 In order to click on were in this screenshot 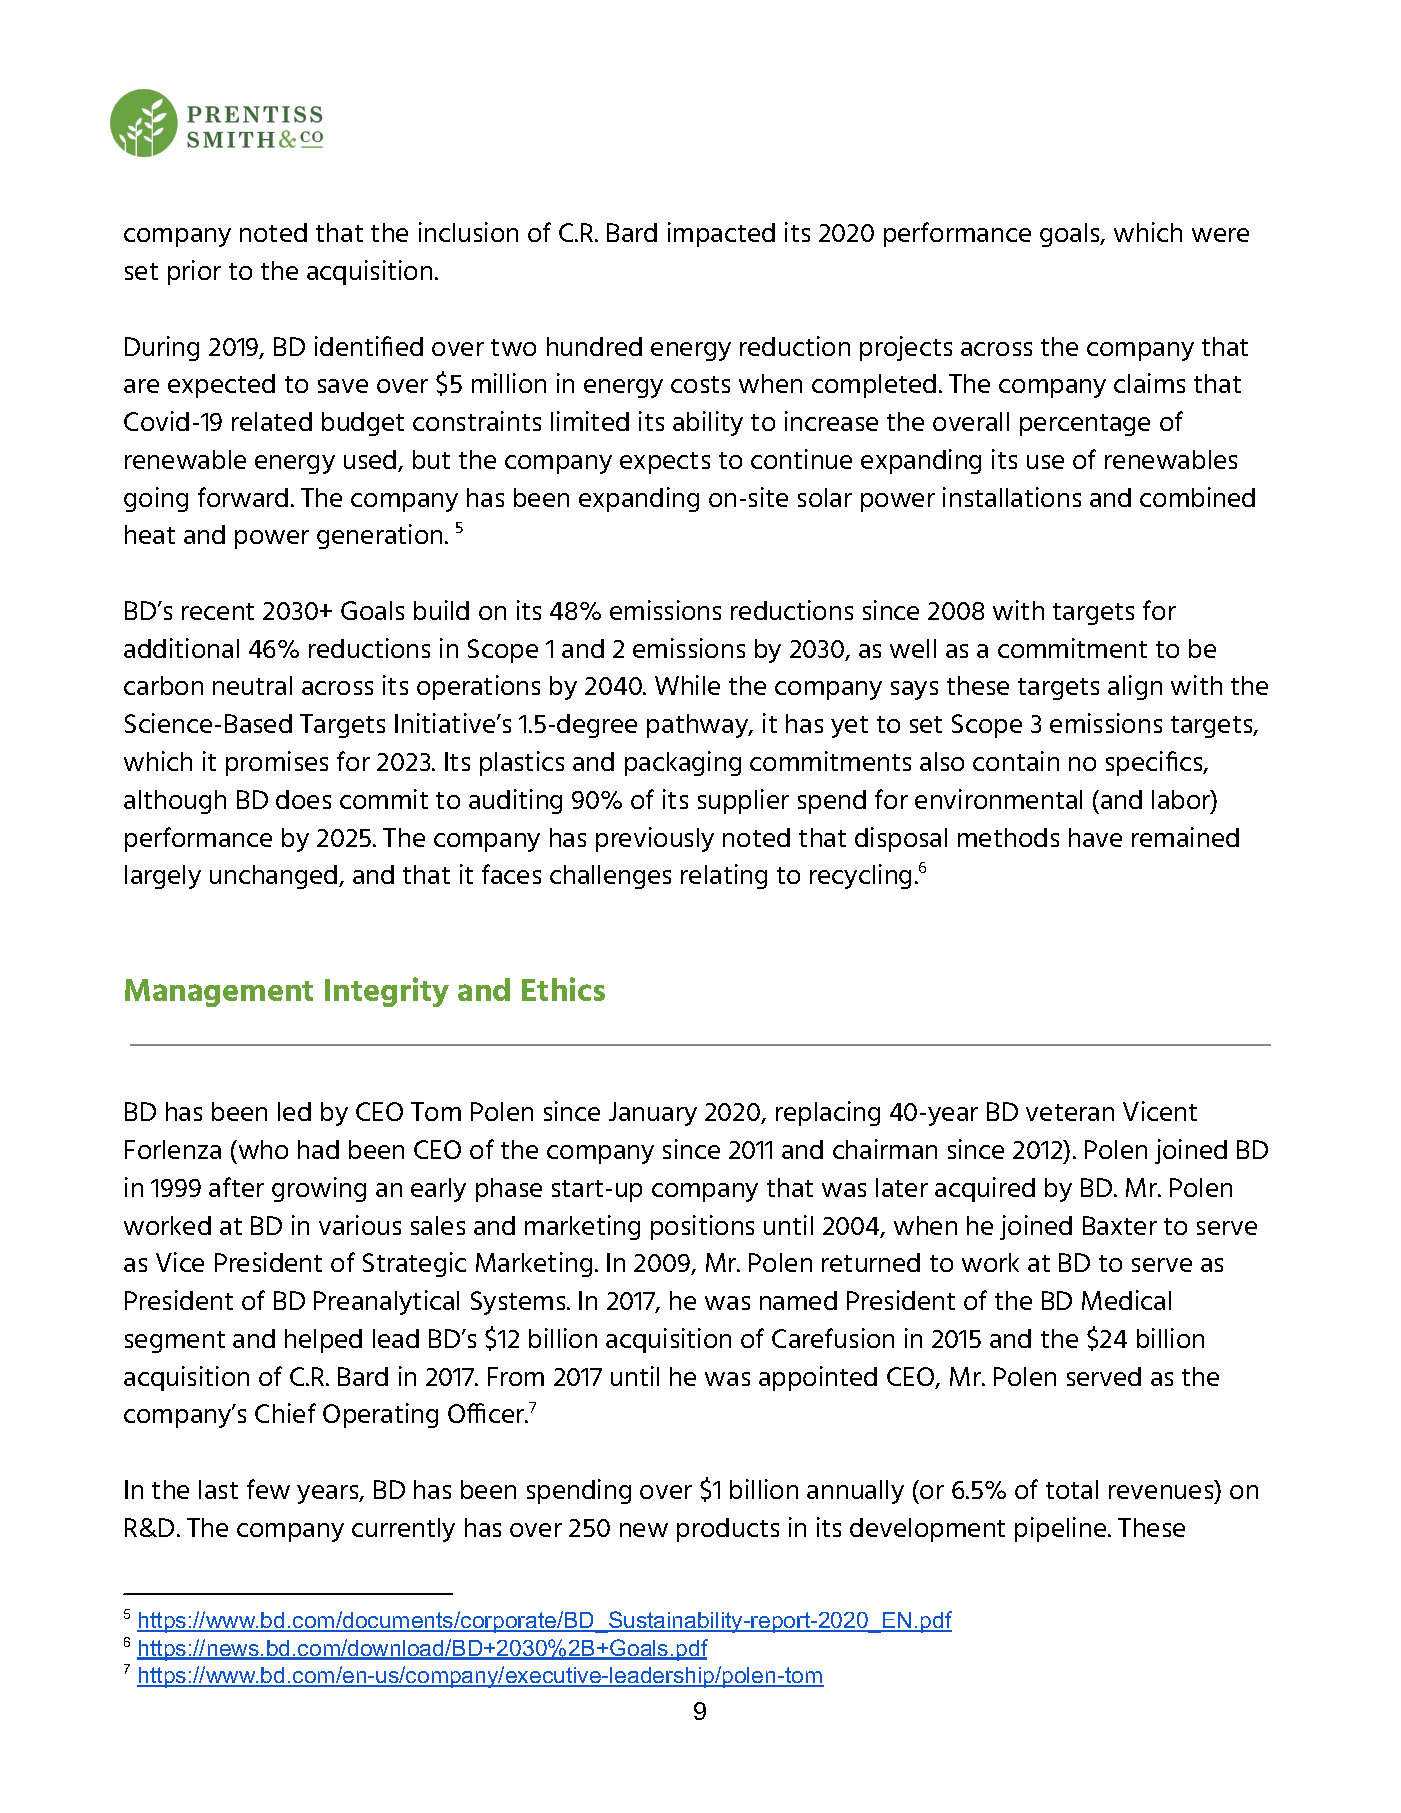, I will do `click(1220, 235)`.
